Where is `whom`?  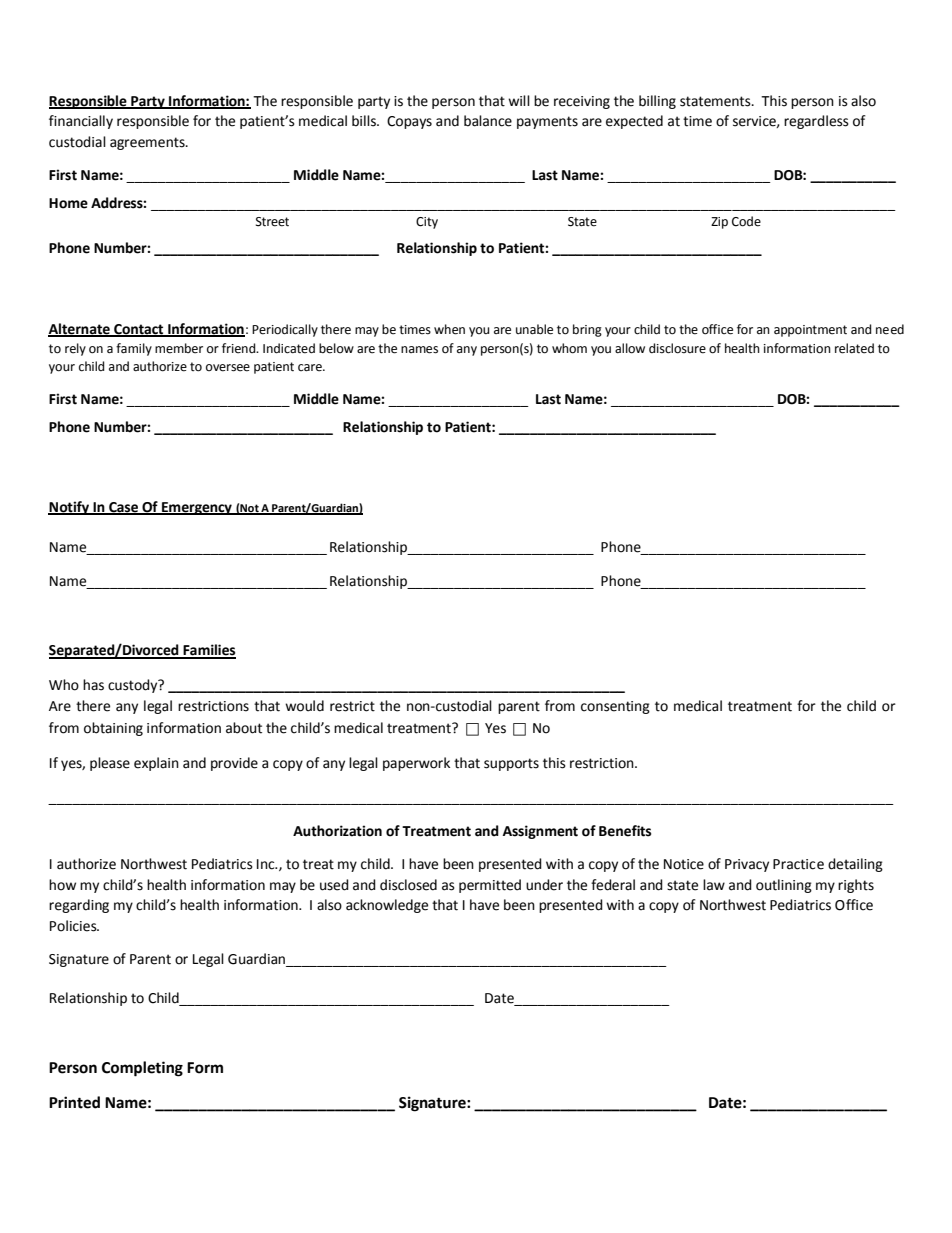 whom is located at coordinates (569, 348).
